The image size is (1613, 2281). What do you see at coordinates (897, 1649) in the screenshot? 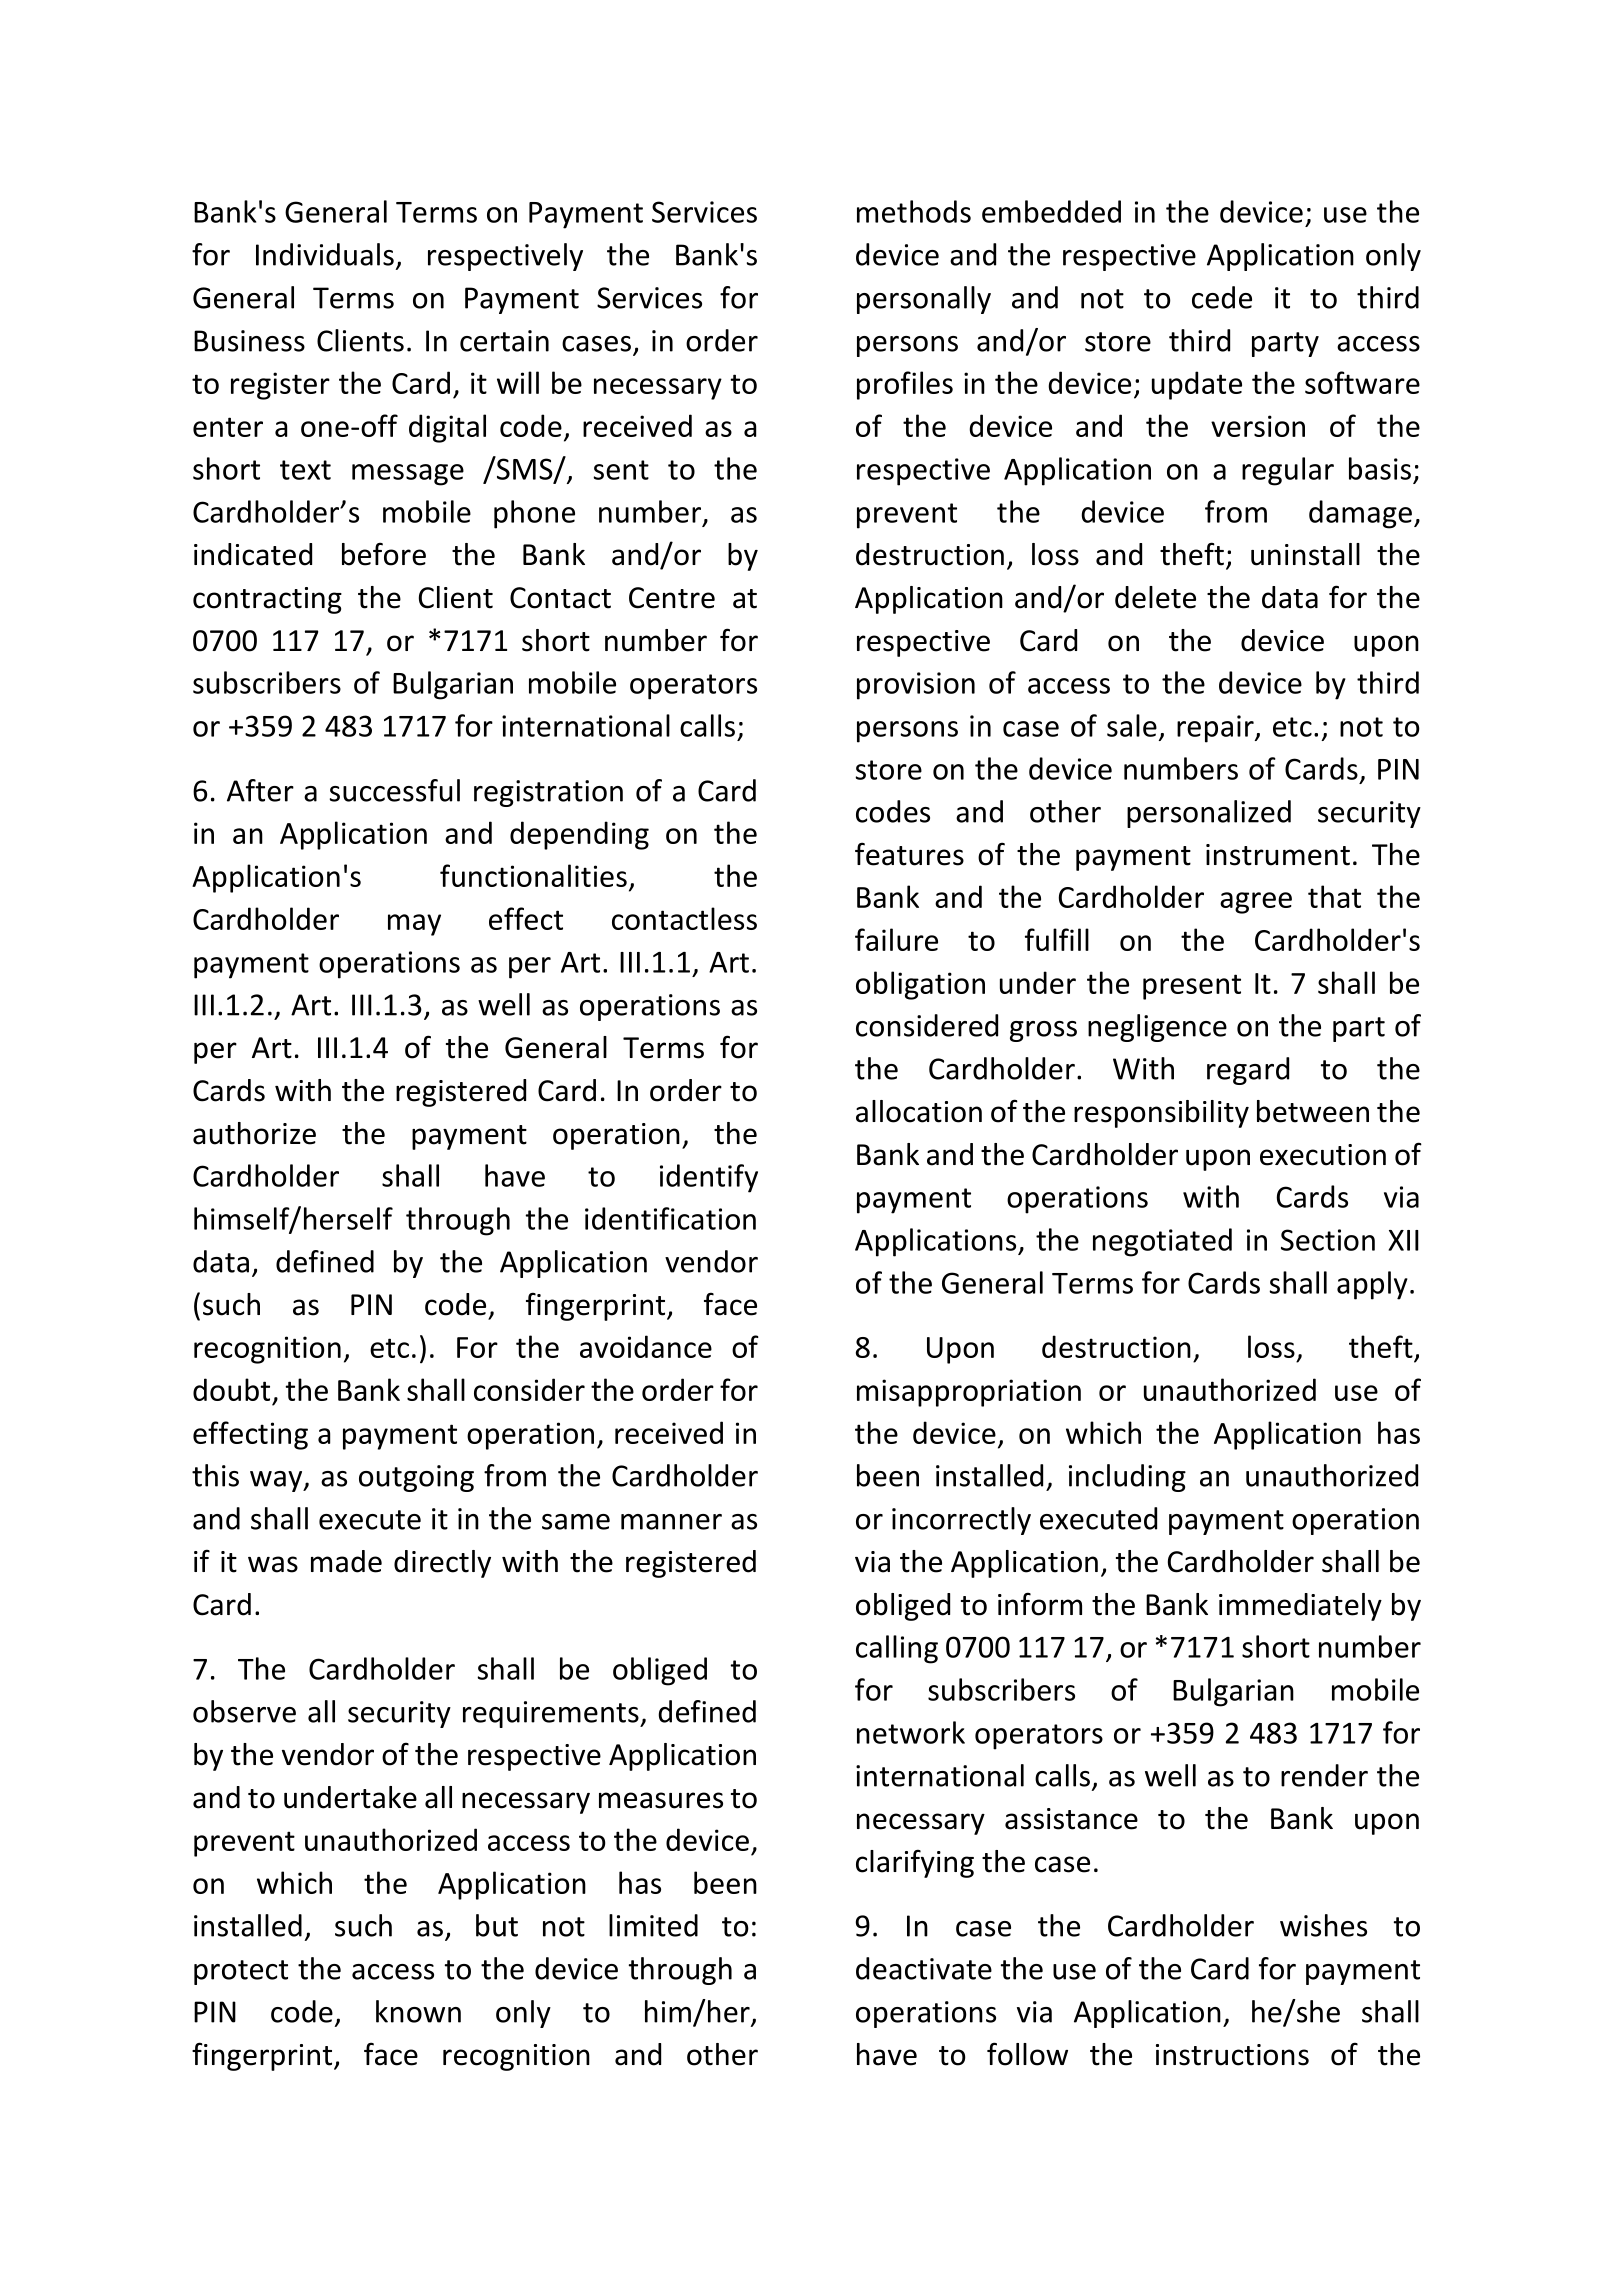
I see `calling` at bounding box center [897, 1649].
